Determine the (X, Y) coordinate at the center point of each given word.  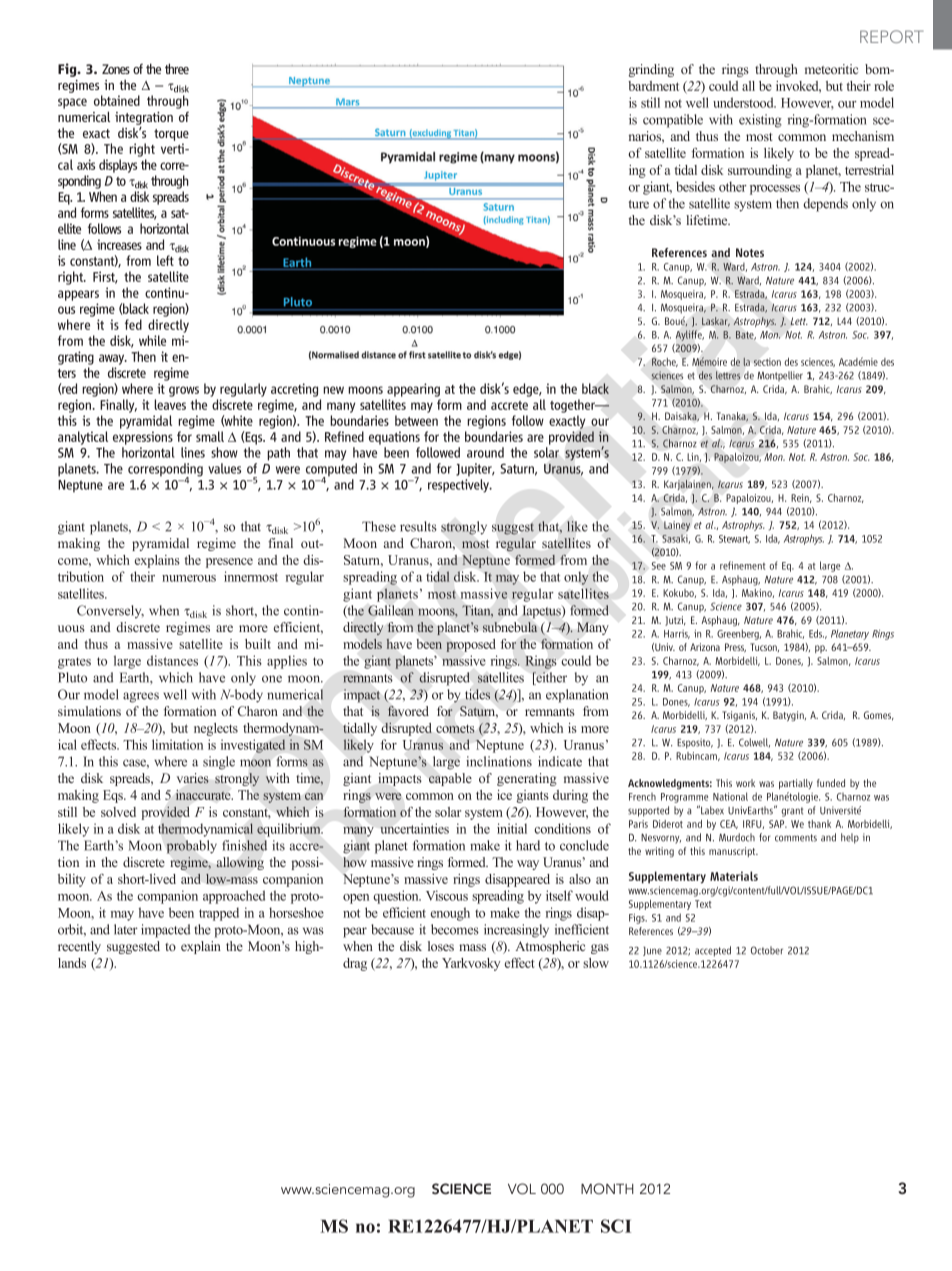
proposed (471, 645)
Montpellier (780, 376)
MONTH (607, 1188)
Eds (816, 633)
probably (191, 847)
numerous (189, 578)
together (574, 406)
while (152, 340)
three (177, 68)
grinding (651, 70)
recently (79, 947)
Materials (734, 876)
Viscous (447, 895)
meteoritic (831, 69)
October (767, 950)
